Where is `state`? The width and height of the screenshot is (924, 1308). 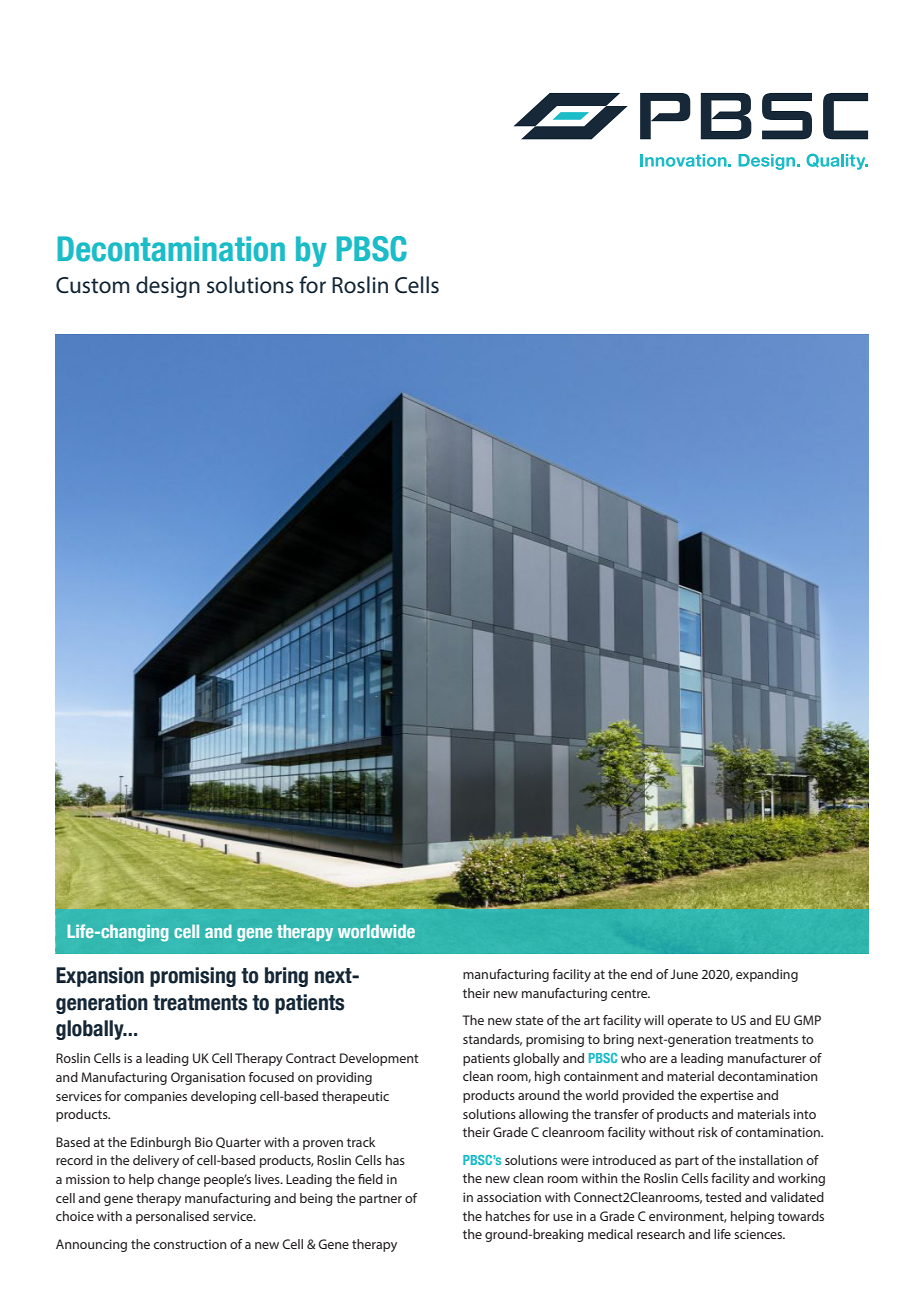
state is located at coordinates (529, 1020).
